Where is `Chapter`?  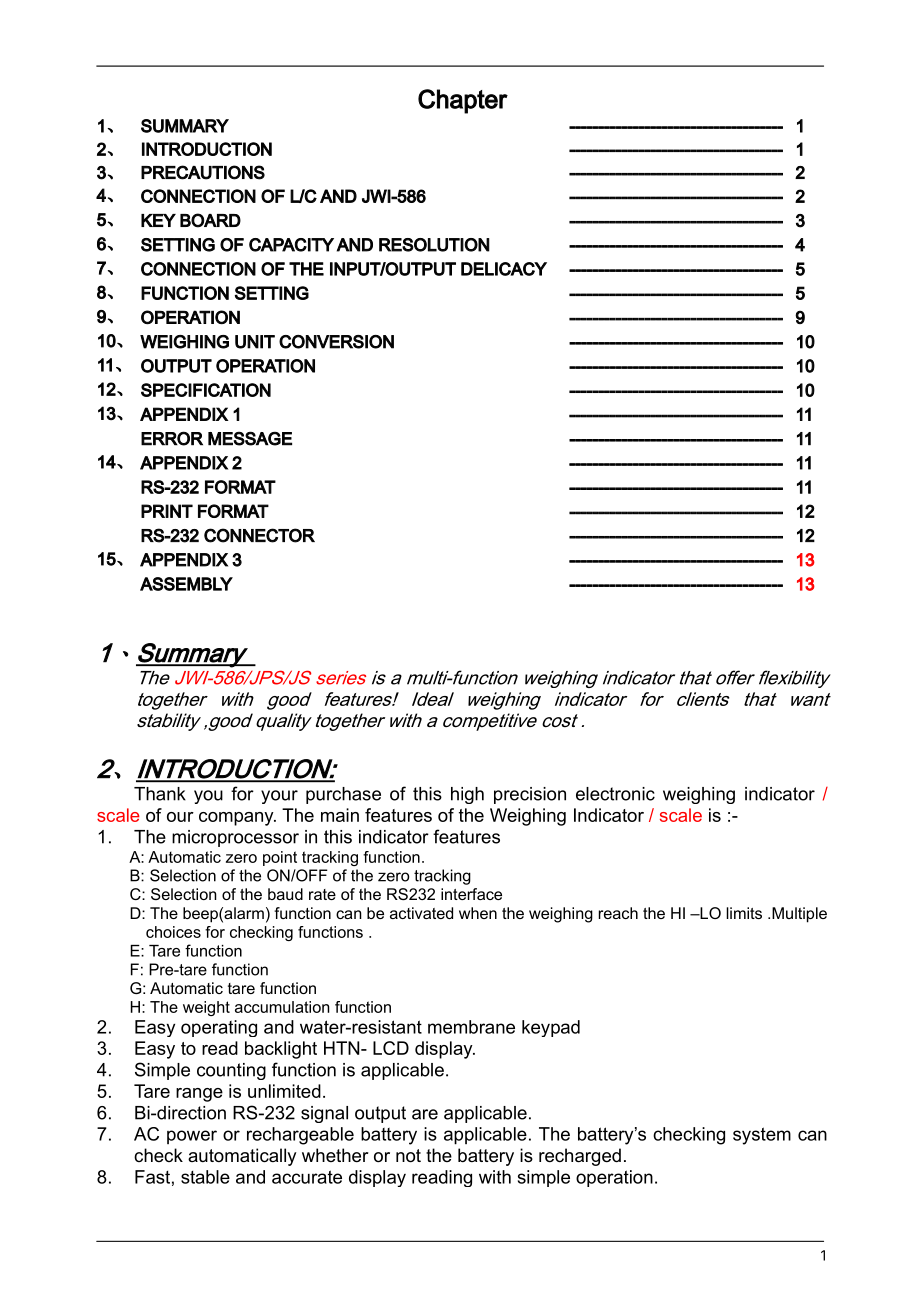
Chapter is located at coordinates (463, 101).
